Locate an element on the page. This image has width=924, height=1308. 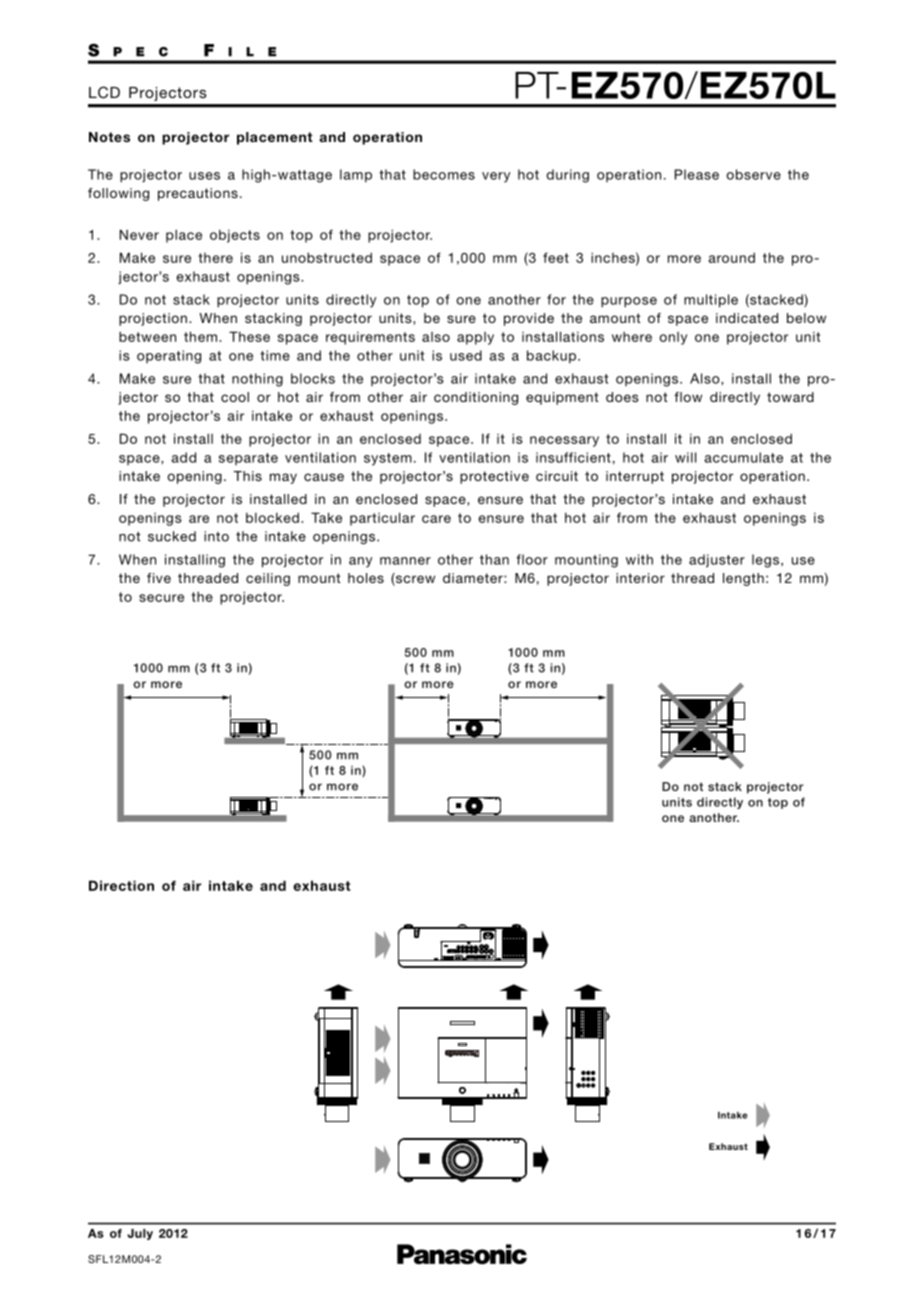
accumulate is located at coordinates (743, 457).
